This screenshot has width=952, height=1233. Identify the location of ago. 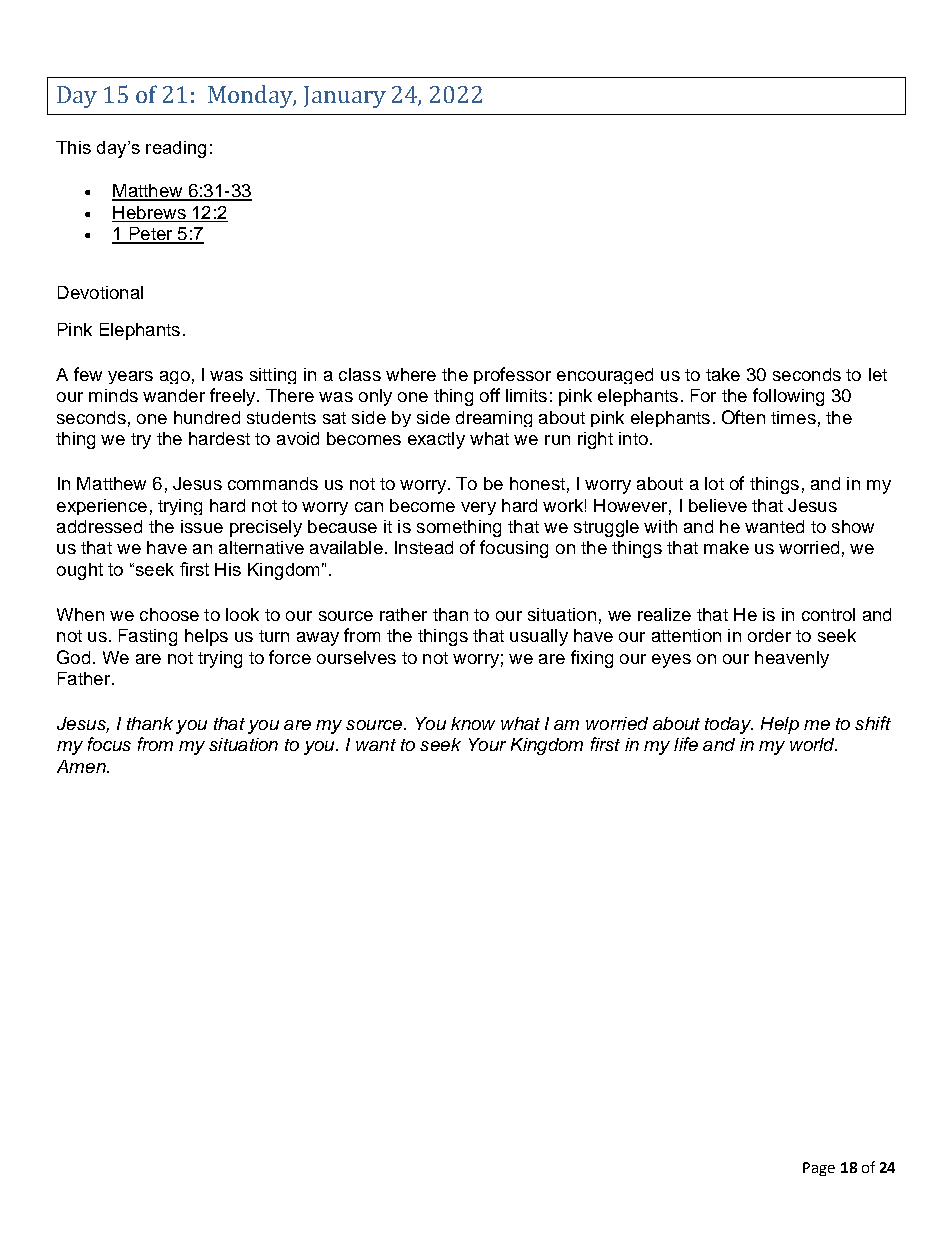
(175, 377).
